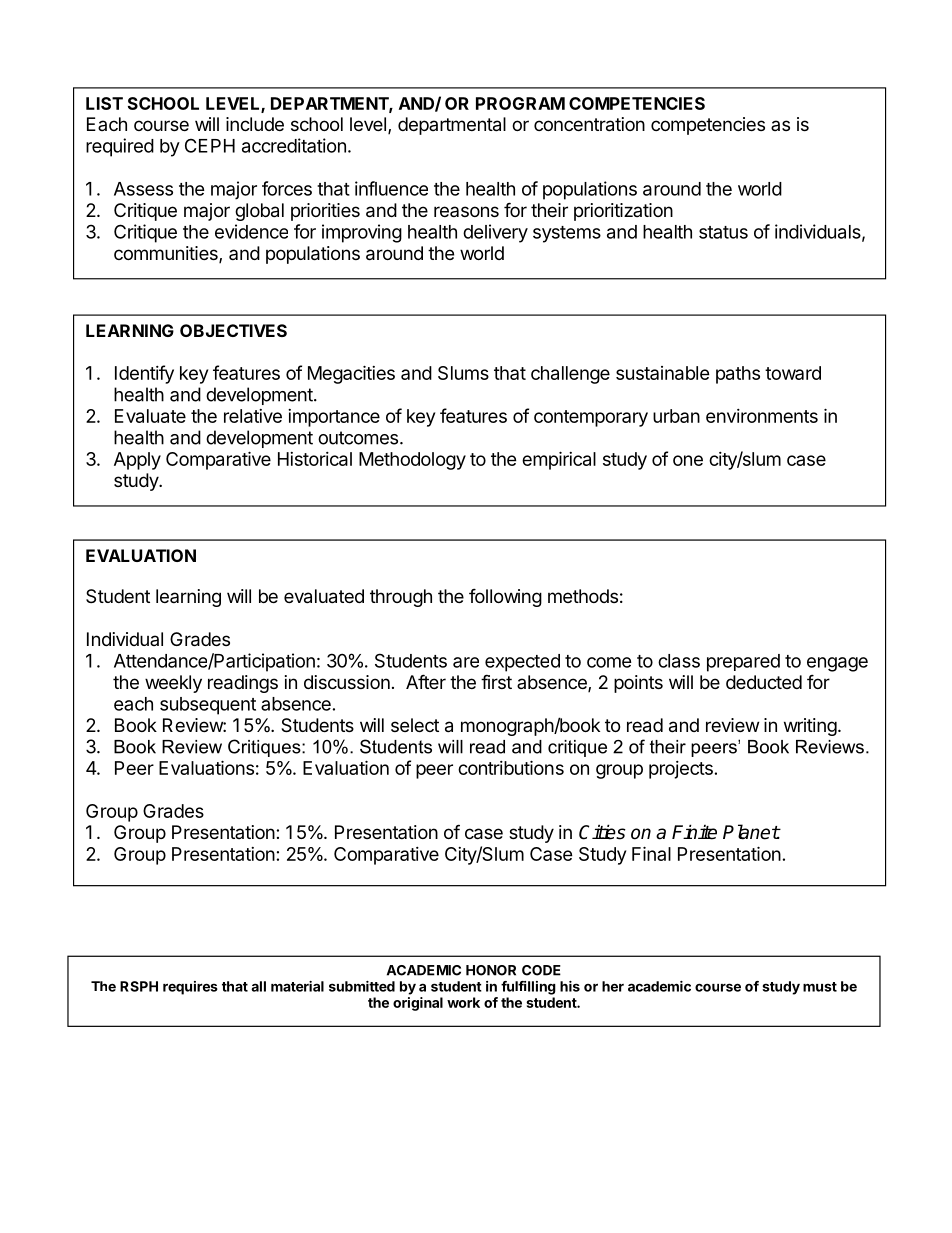 Image resolution: width=952 pixels, height=1233 pixels. What do you see at coordinates (589, 124) in the document?
I see `concentration` at bounding box center [589, 124].
